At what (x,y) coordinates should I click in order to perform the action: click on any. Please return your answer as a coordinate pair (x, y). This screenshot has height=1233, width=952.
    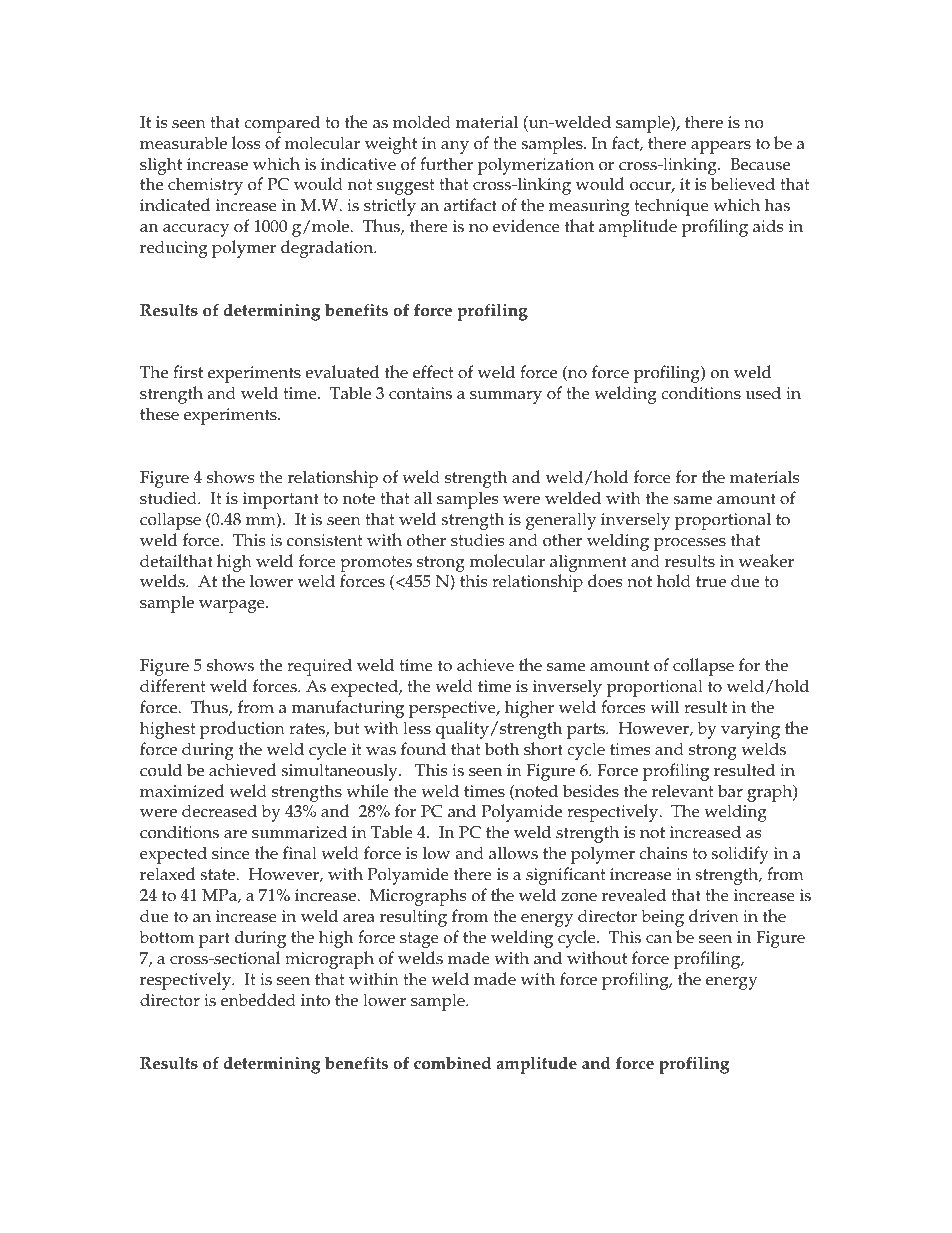
    Looking at the image, I should click on (455, 147).
